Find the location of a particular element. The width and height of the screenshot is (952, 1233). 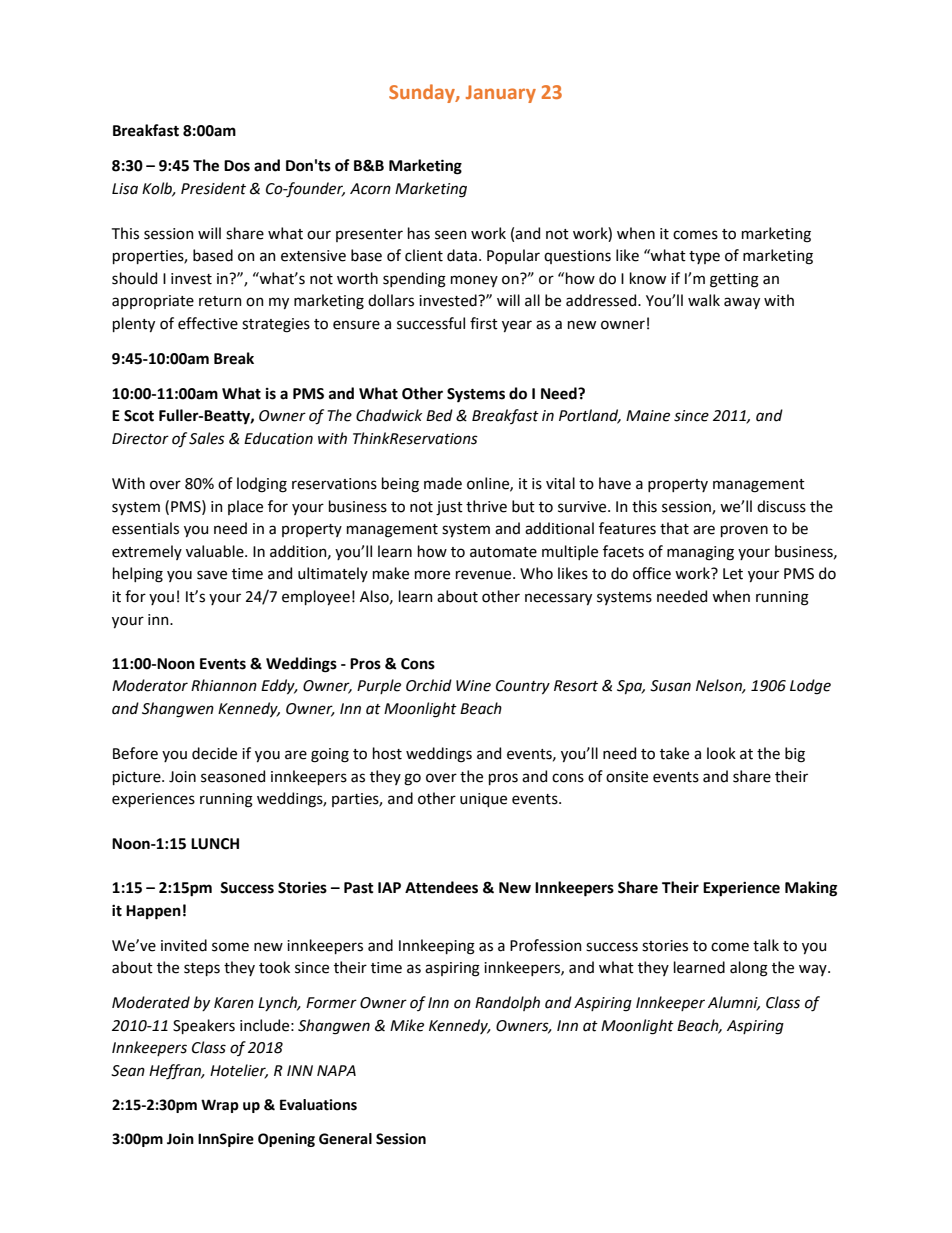

save is located at coordinates (212, 575).
